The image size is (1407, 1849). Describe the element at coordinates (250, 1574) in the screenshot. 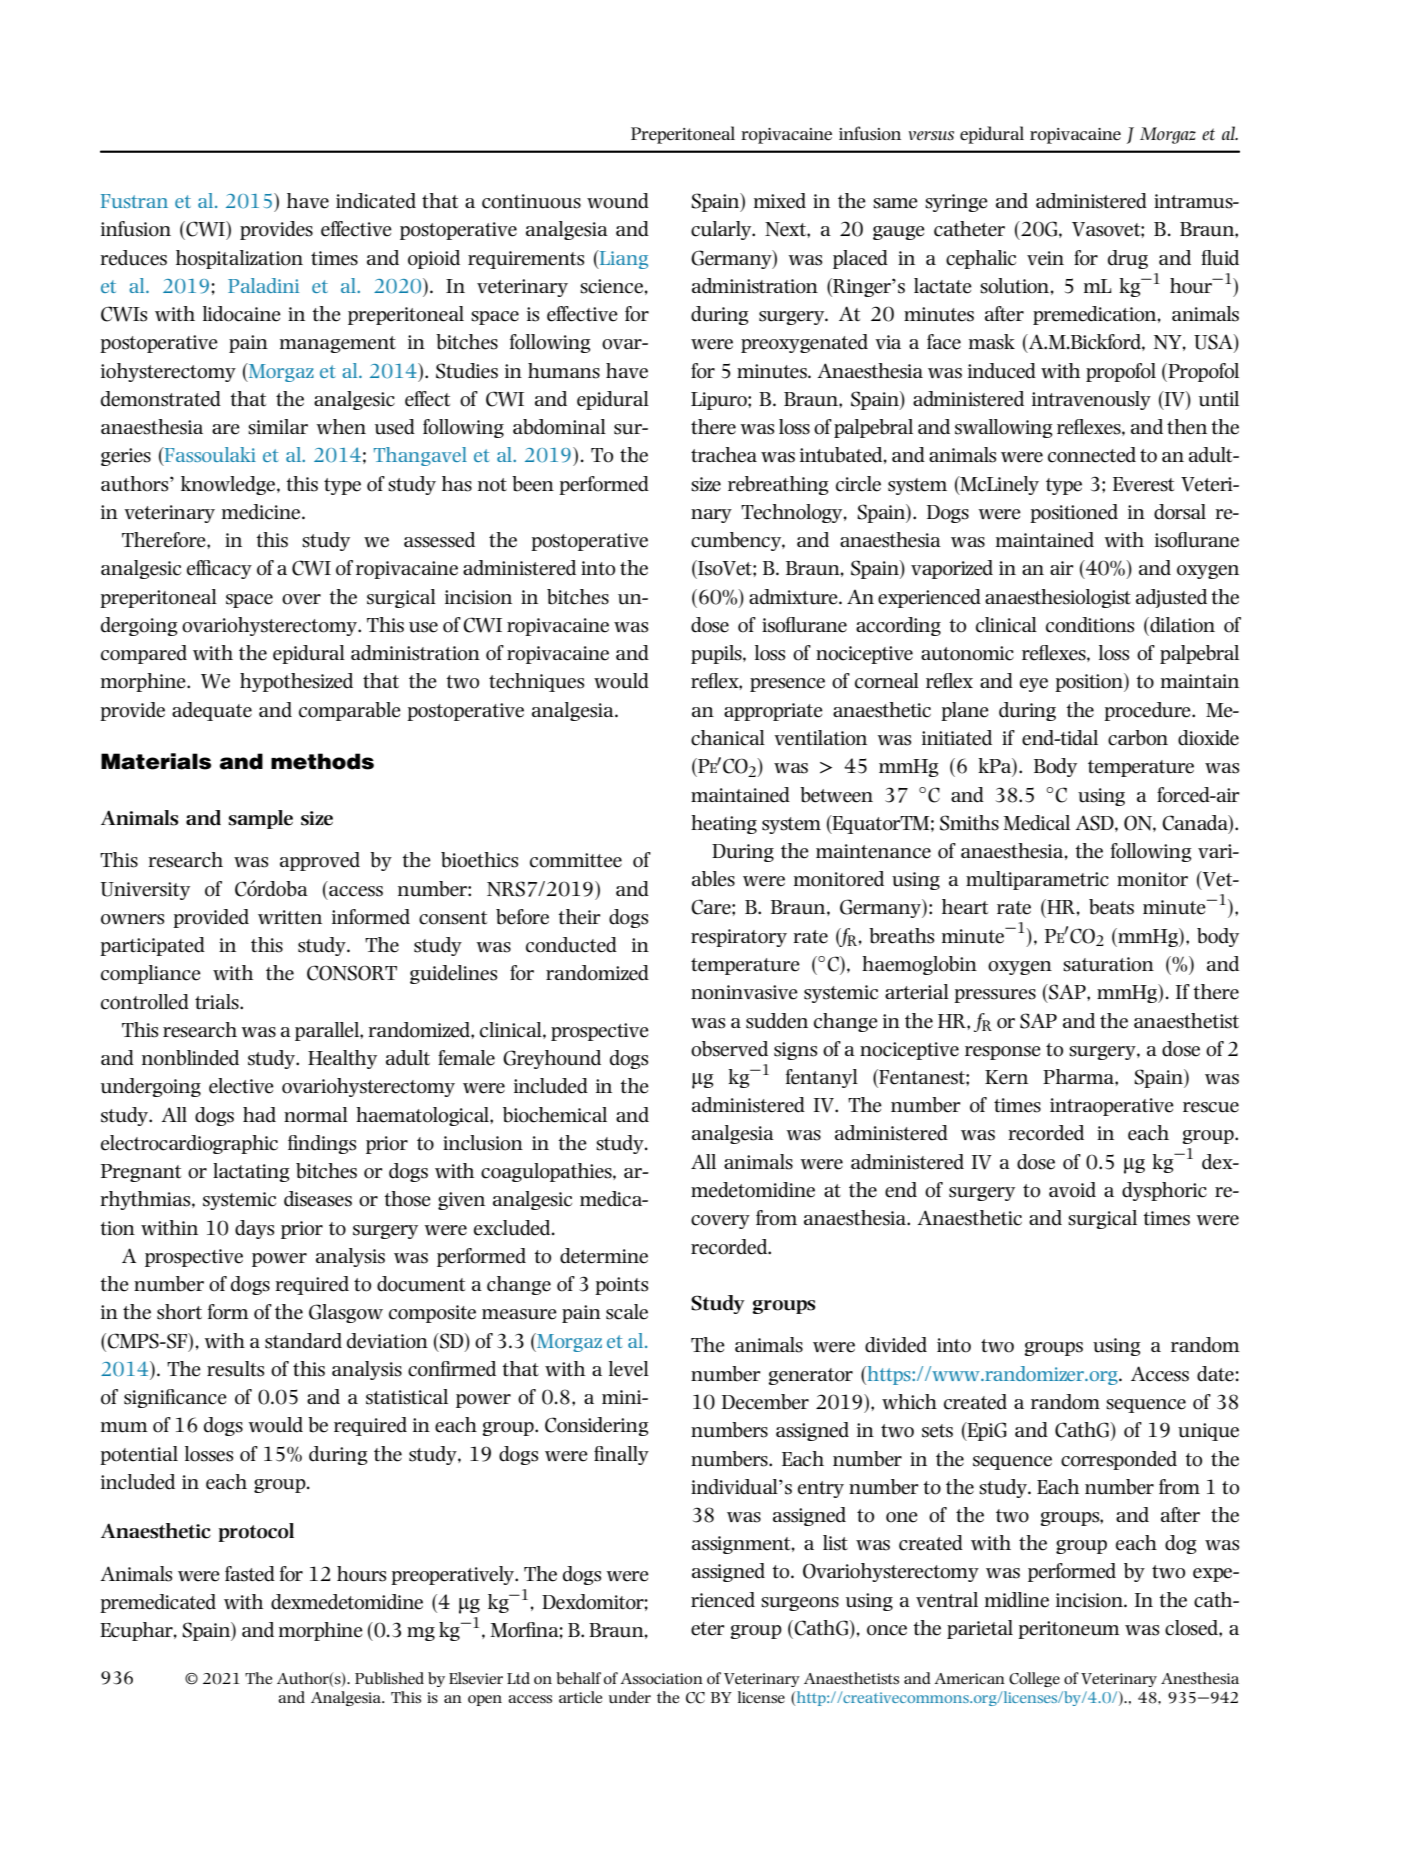

I see `fasted` at that location.
